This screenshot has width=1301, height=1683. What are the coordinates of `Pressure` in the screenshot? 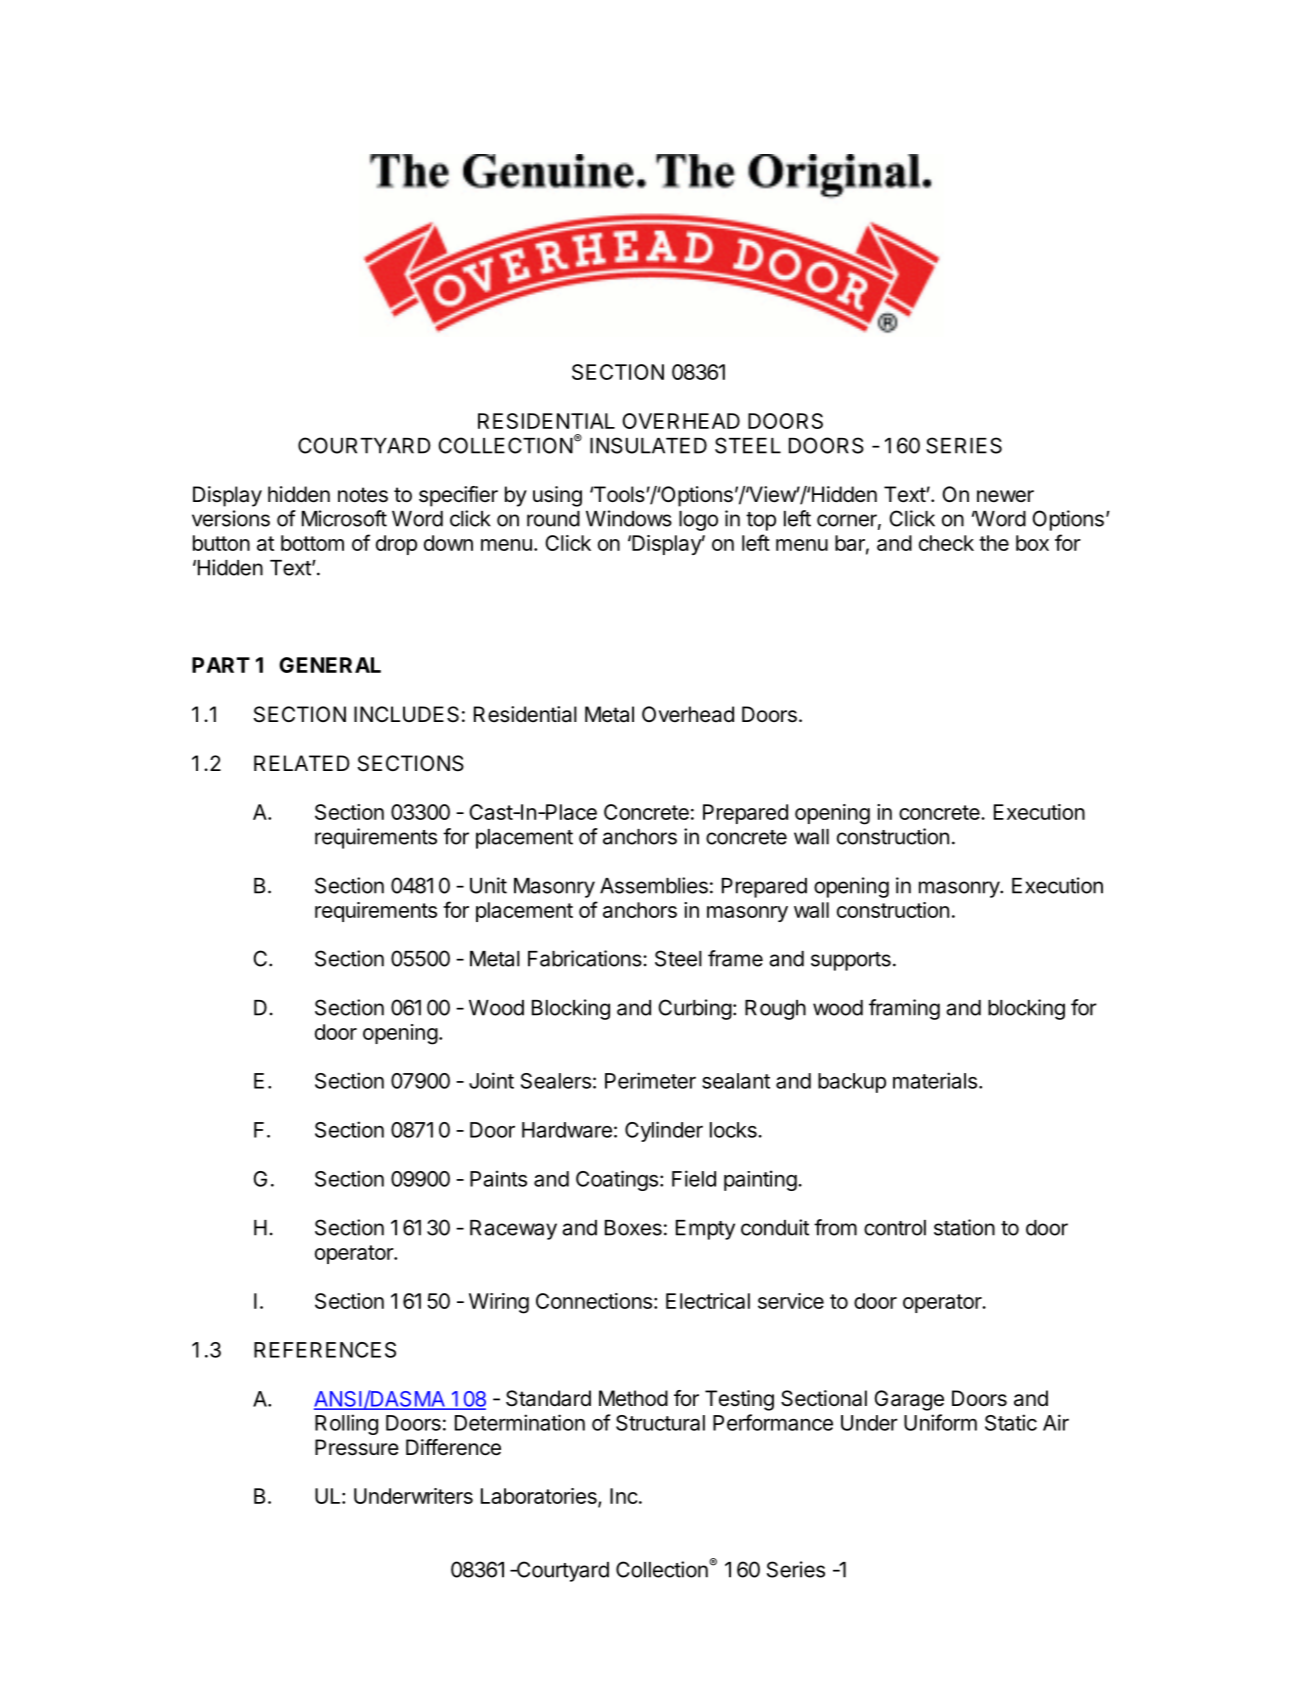 It's located at (357, 1447).
